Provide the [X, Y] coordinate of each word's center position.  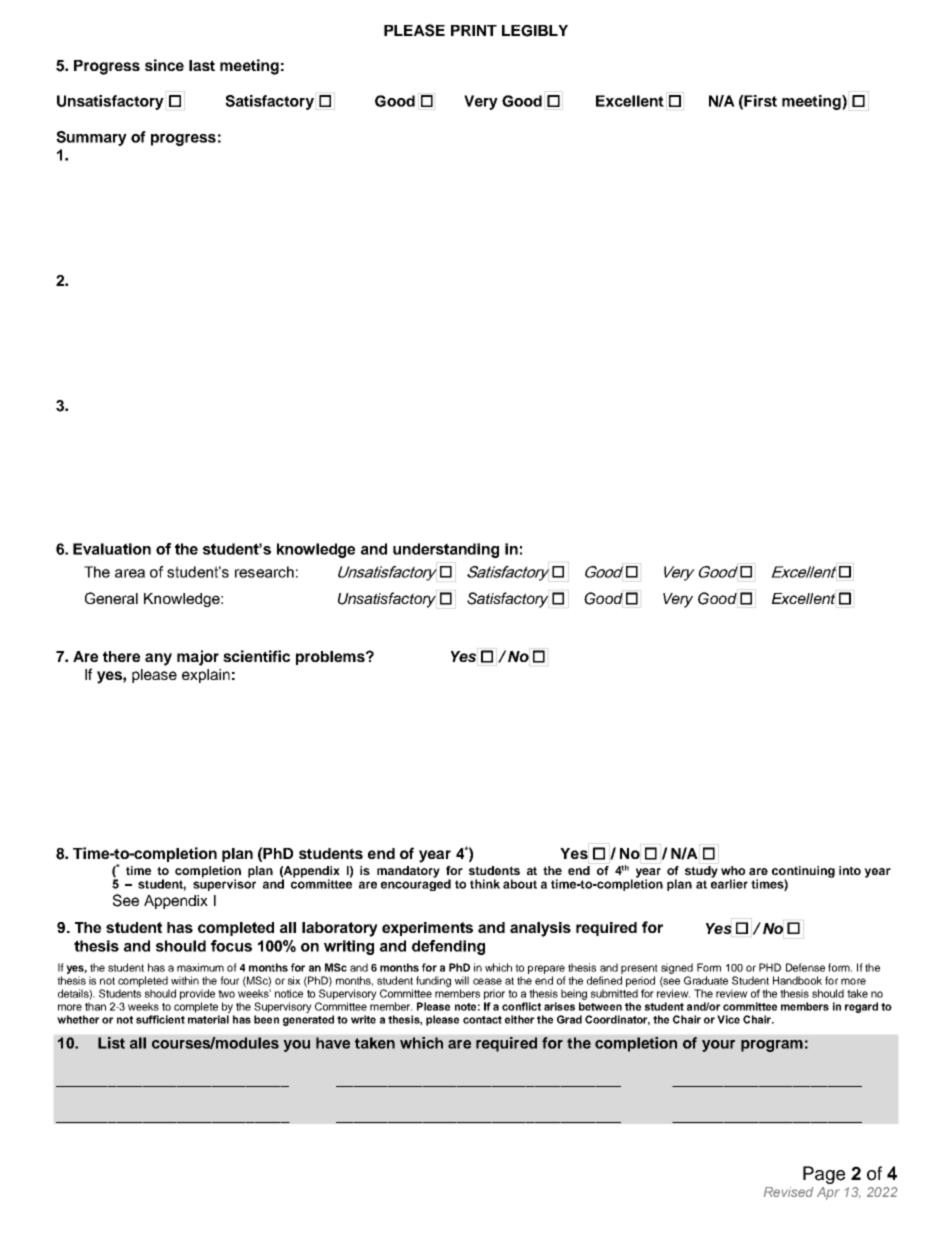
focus [231, 946]
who [733, 870]
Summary [91, 138]
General [111, 598]
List [111, 1043]
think [485, 884]
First [760, 101]
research [264, 572]
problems [331, 658]
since [164, 65]
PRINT [474, 30]
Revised [788, 1192]
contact [482, 1020]
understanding [446, 550]
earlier [729, 883]
